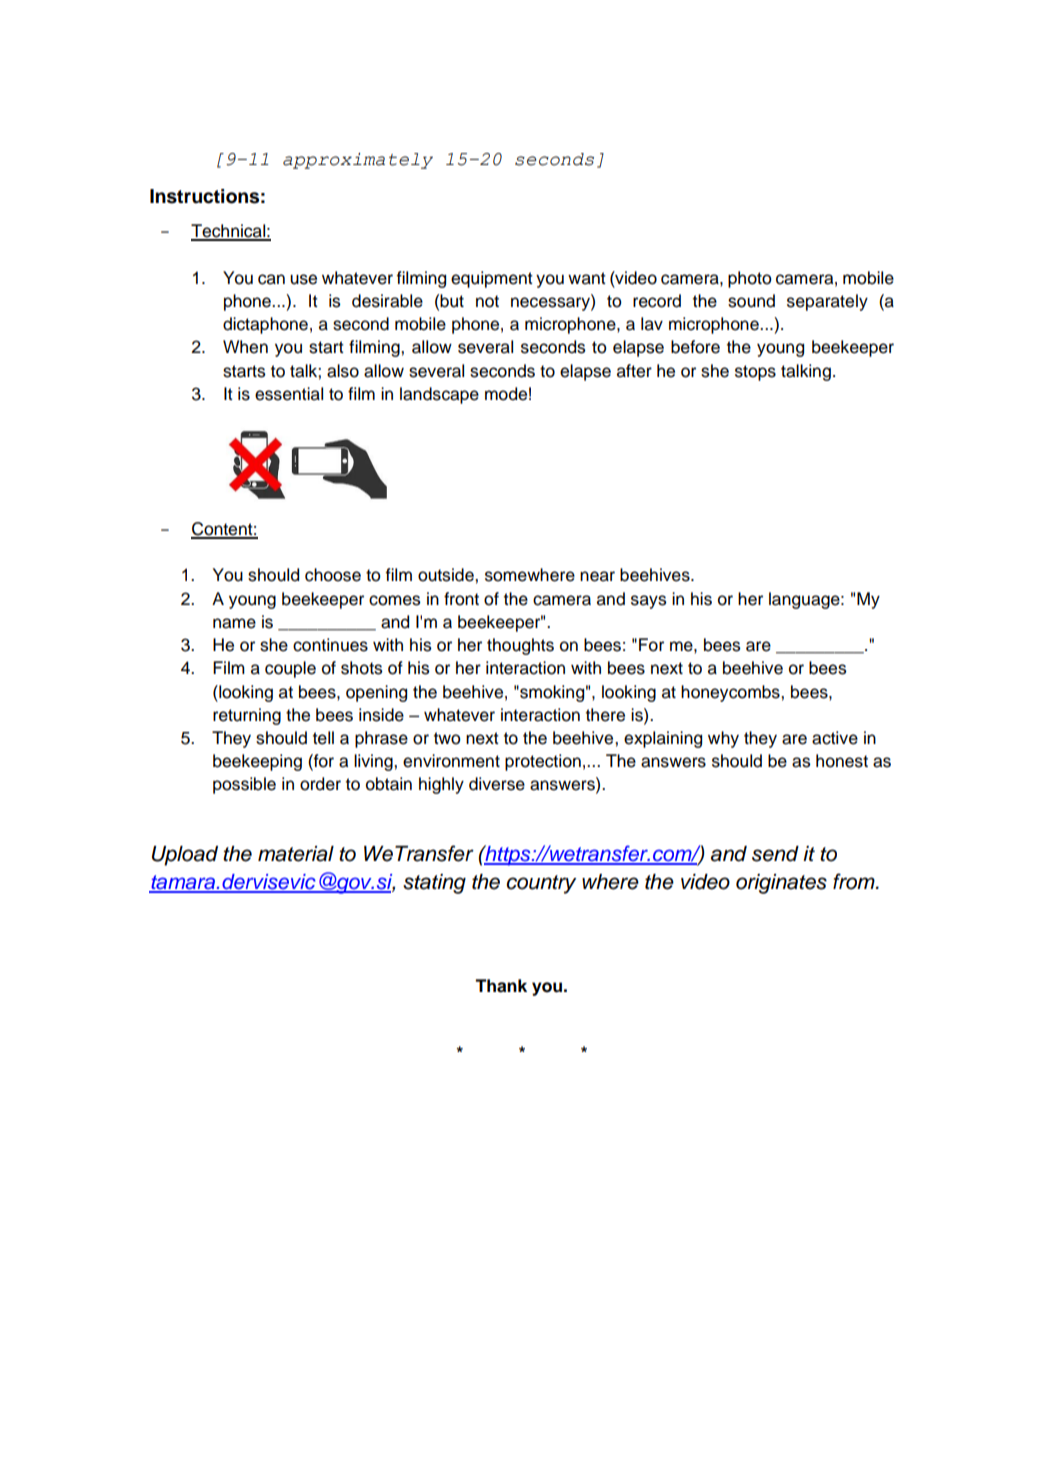 The width and height of the document is (1044, 1478). Describe the element at coordinates (358, 161) in the document. I see `approximately` at that location.
